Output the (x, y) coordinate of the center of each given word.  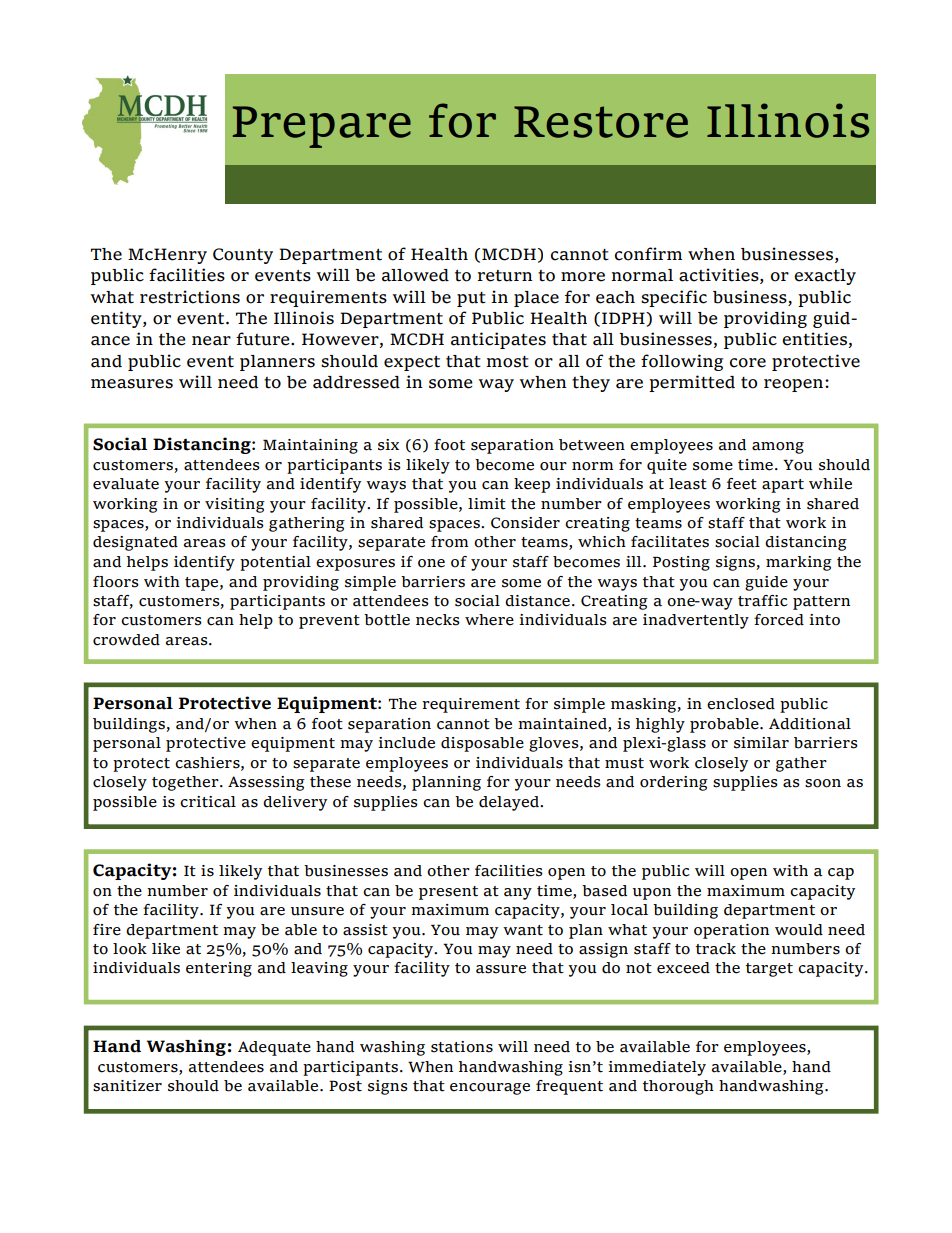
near (211, 341)
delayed (510, 803)
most (507, 362)
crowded (126, 640)
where (489, 620)
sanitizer (127, 1086)
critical (208, 802)
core (748, 363)
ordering (674, 783)
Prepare (322, 127)
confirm (648, 254)
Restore (601, 122)
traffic (763, 601)
